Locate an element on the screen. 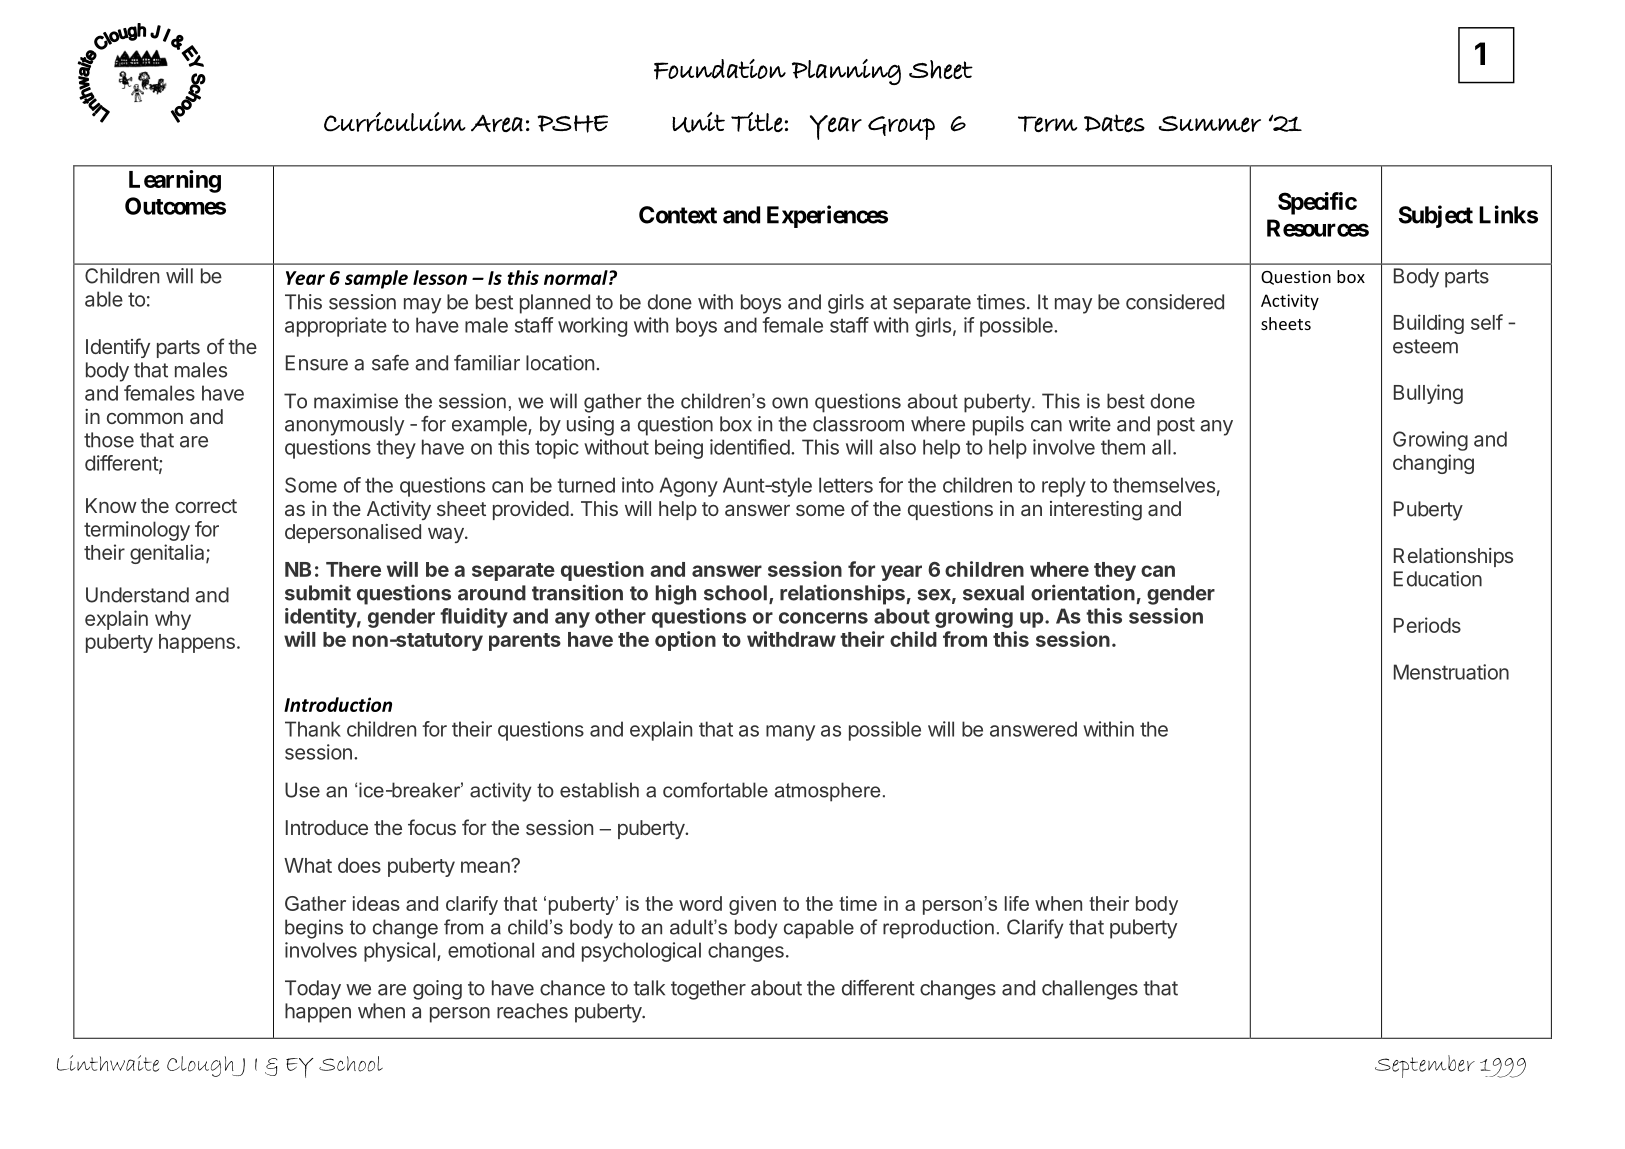 This screenshot has width=1625, height=1149. Title is located at coordinates (757, 122).
